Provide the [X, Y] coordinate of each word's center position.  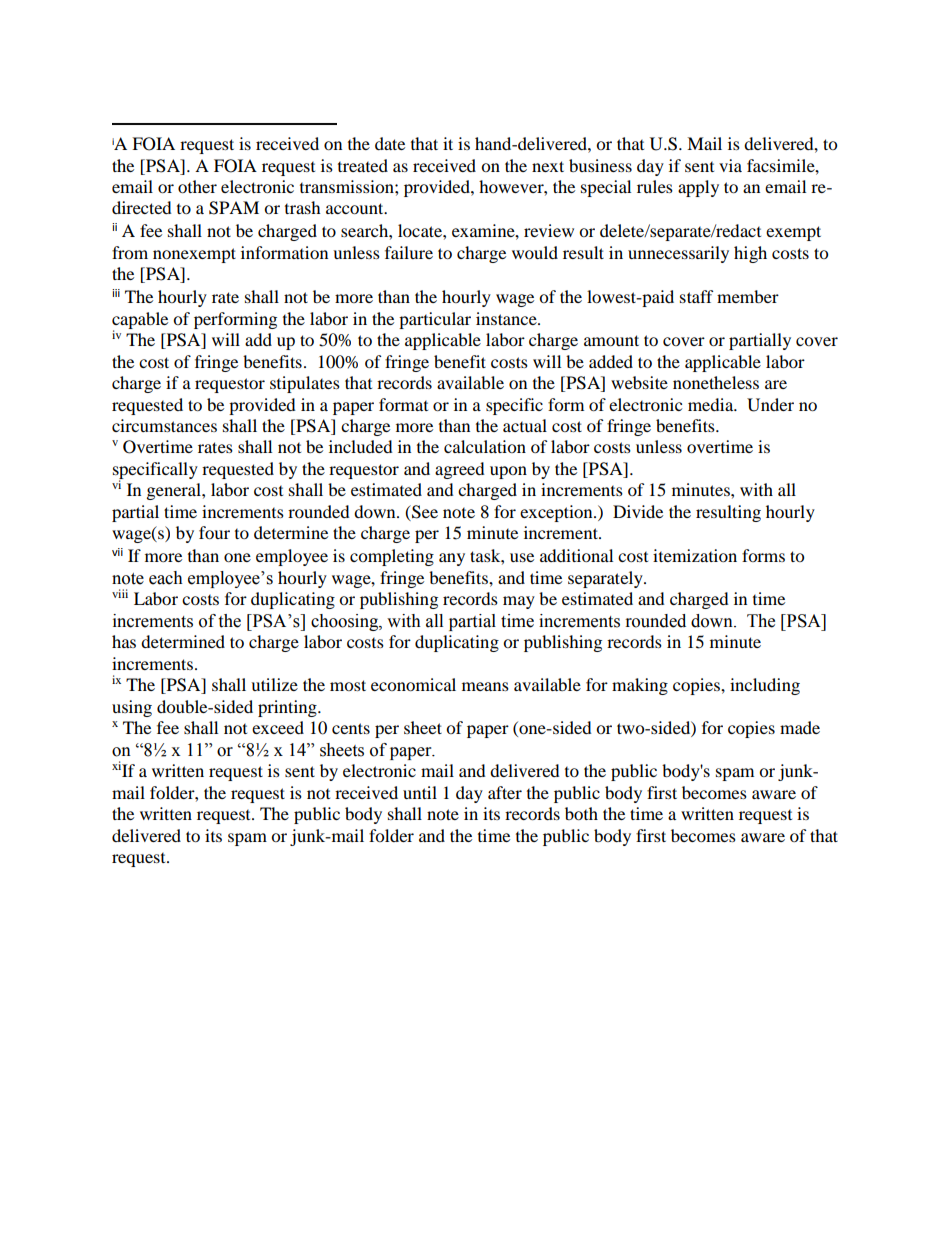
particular [435, 320]
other [197, 186]
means [485, 686]
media [712, 404]
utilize [274, 684]
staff [697, 296]
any [452, 559]
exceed [278, 727]
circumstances [164, 425]
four [214, 532]
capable [140, 321]
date [390, 143]
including [765, 686]
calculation [485, 446]
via [730, 165]
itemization [695, 555]
